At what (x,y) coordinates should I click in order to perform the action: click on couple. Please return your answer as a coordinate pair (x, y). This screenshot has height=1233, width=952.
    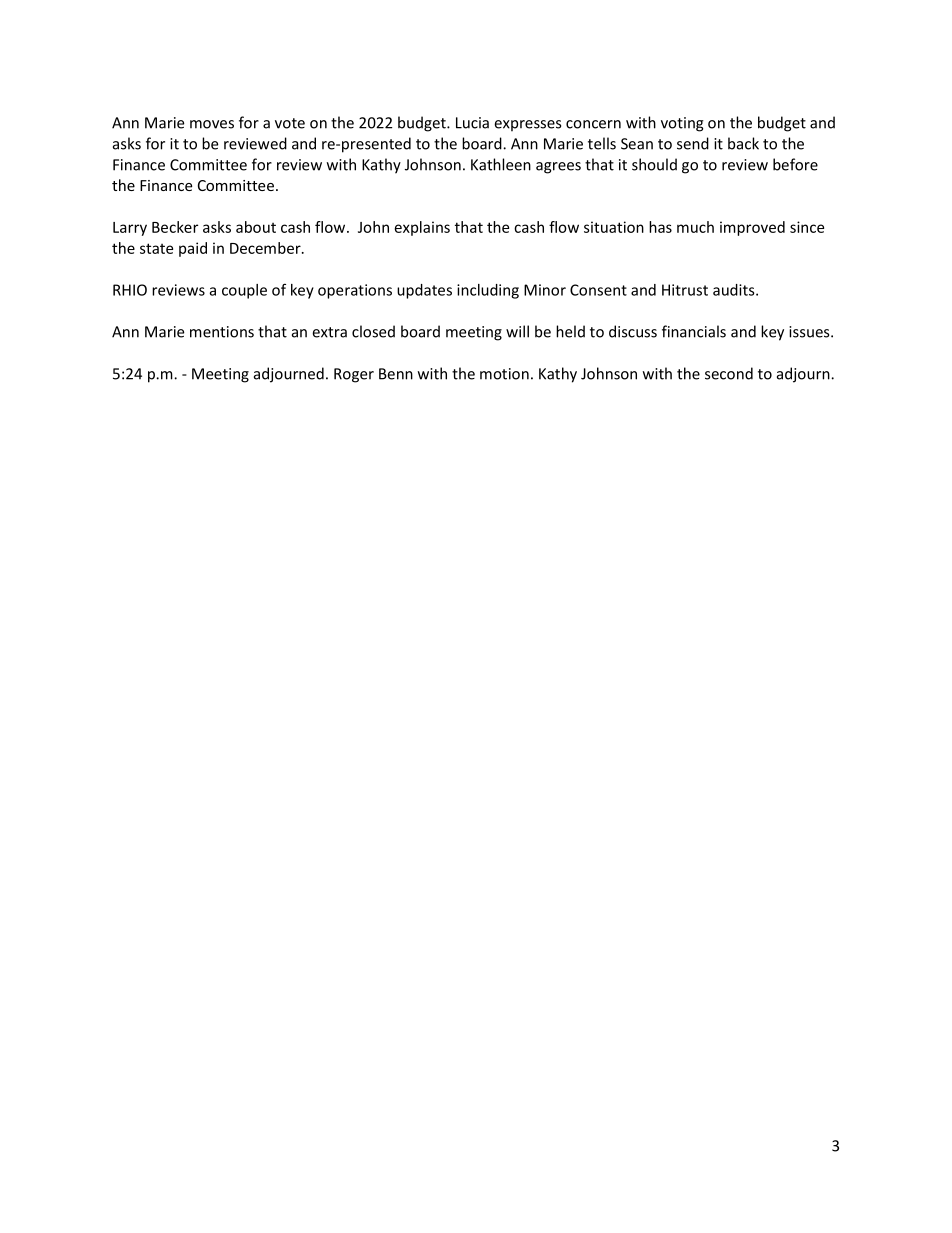
    Looking at the image, I should click on (244, 291).
